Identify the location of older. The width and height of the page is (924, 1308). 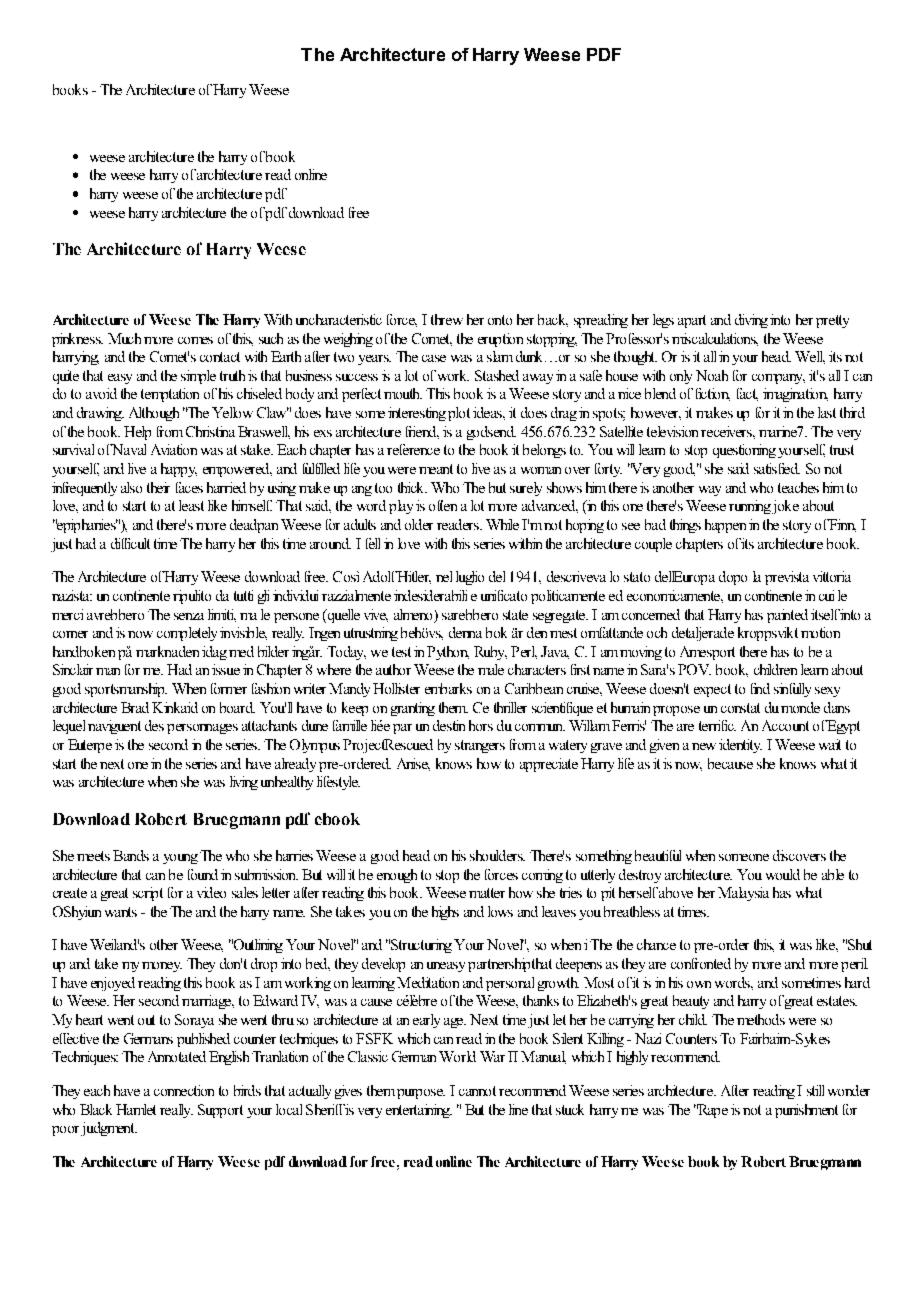
(419, 524).
